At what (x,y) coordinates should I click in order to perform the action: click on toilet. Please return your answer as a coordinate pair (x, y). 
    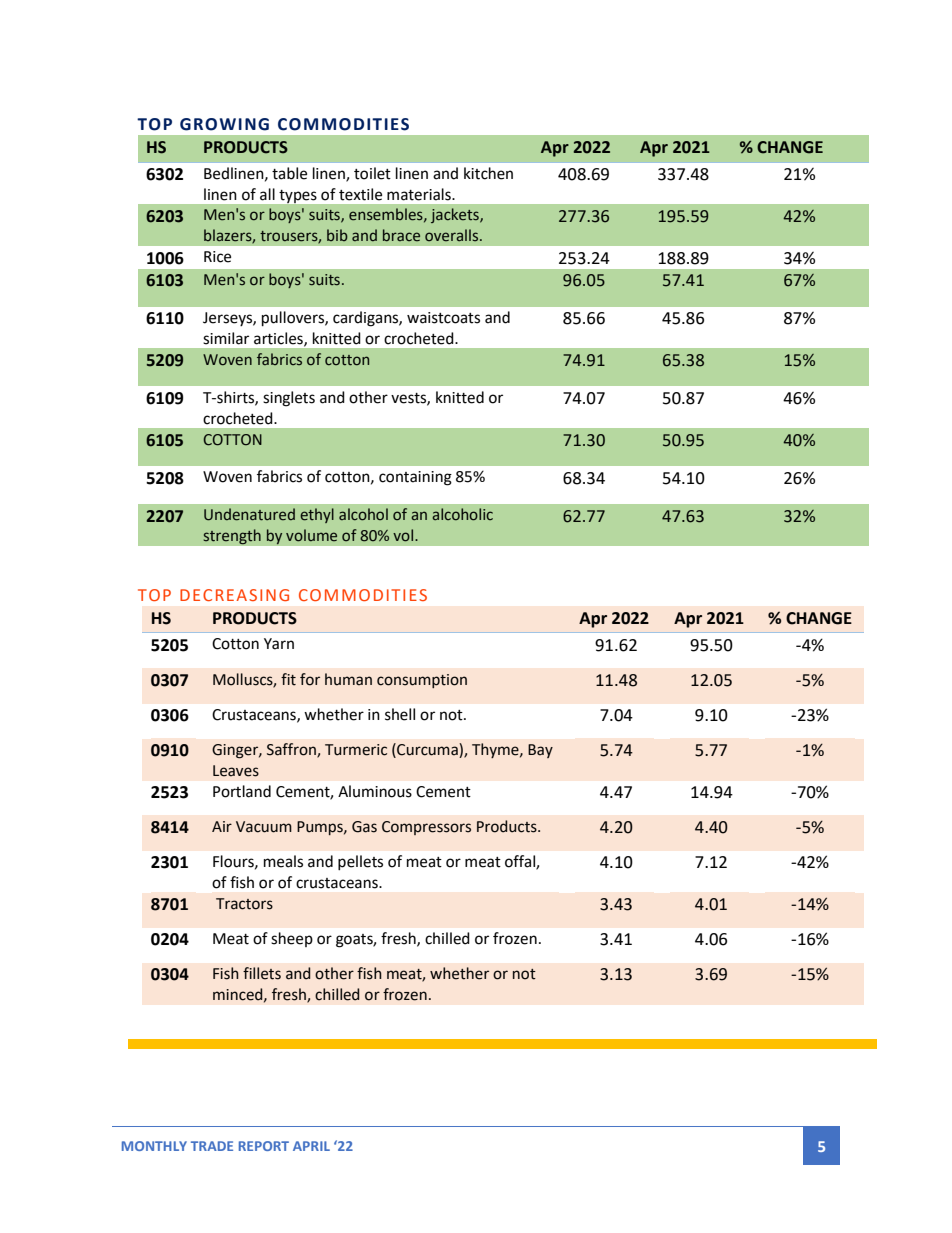
    Looking at the image, I should click on (372, 173).
